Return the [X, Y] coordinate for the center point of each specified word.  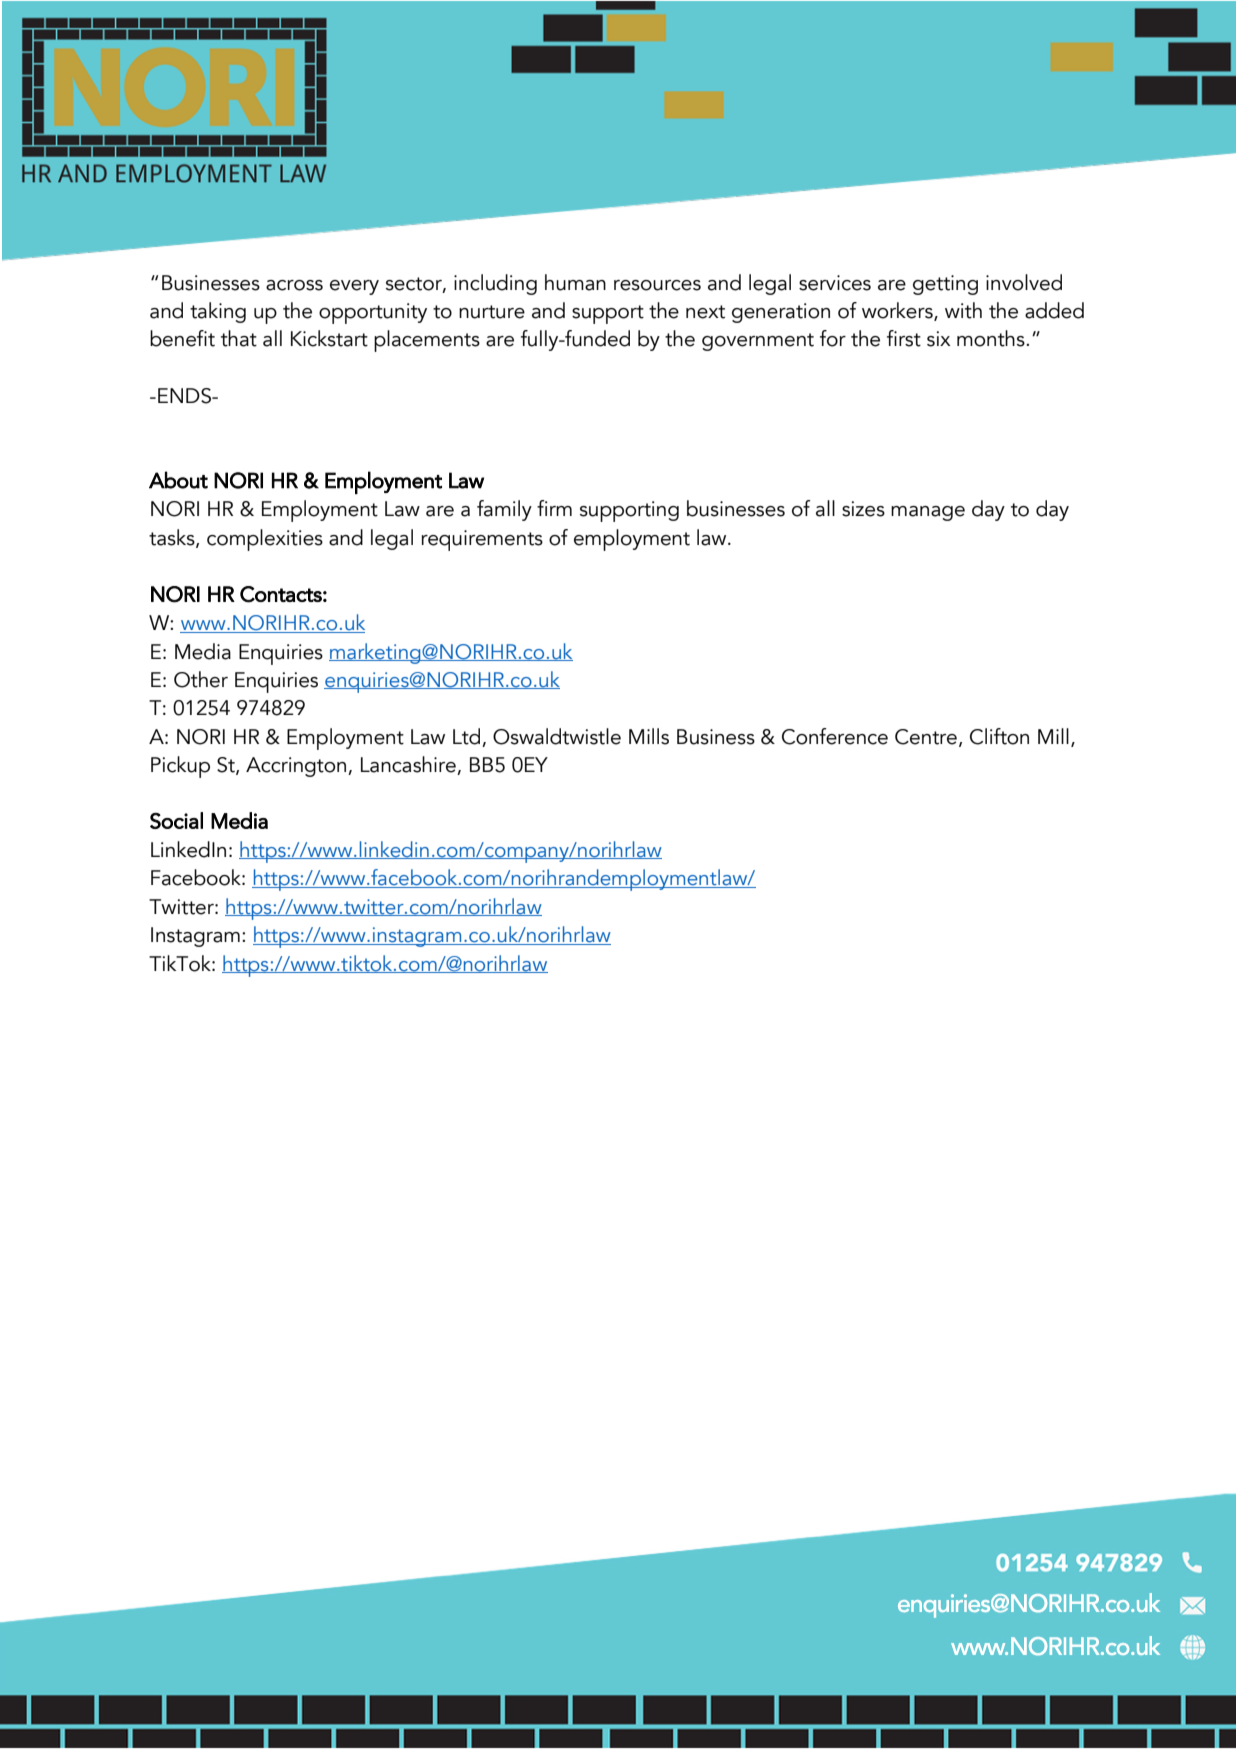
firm [554, 508]
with [963, 310]
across [294, 285]
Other [201, 679]
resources [657, 285]
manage [928, 513]
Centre [926, 737]
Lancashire [409, 765]
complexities [265, 540]
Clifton [999, 736]
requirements [482, 540]
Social [176, 820]
